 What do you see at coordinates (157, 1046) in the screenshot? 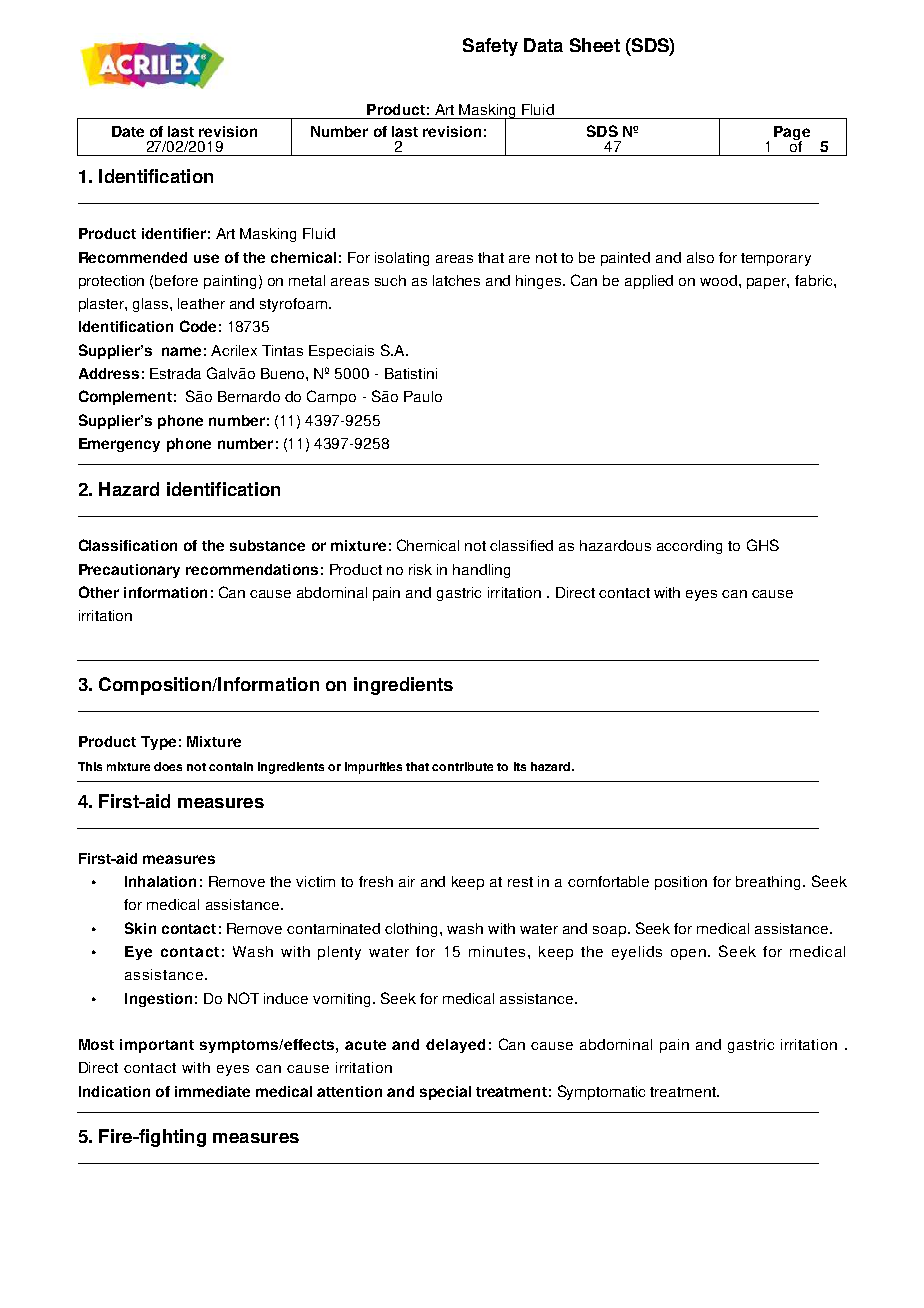
I see `important` at bounding box center [157, 1046].
